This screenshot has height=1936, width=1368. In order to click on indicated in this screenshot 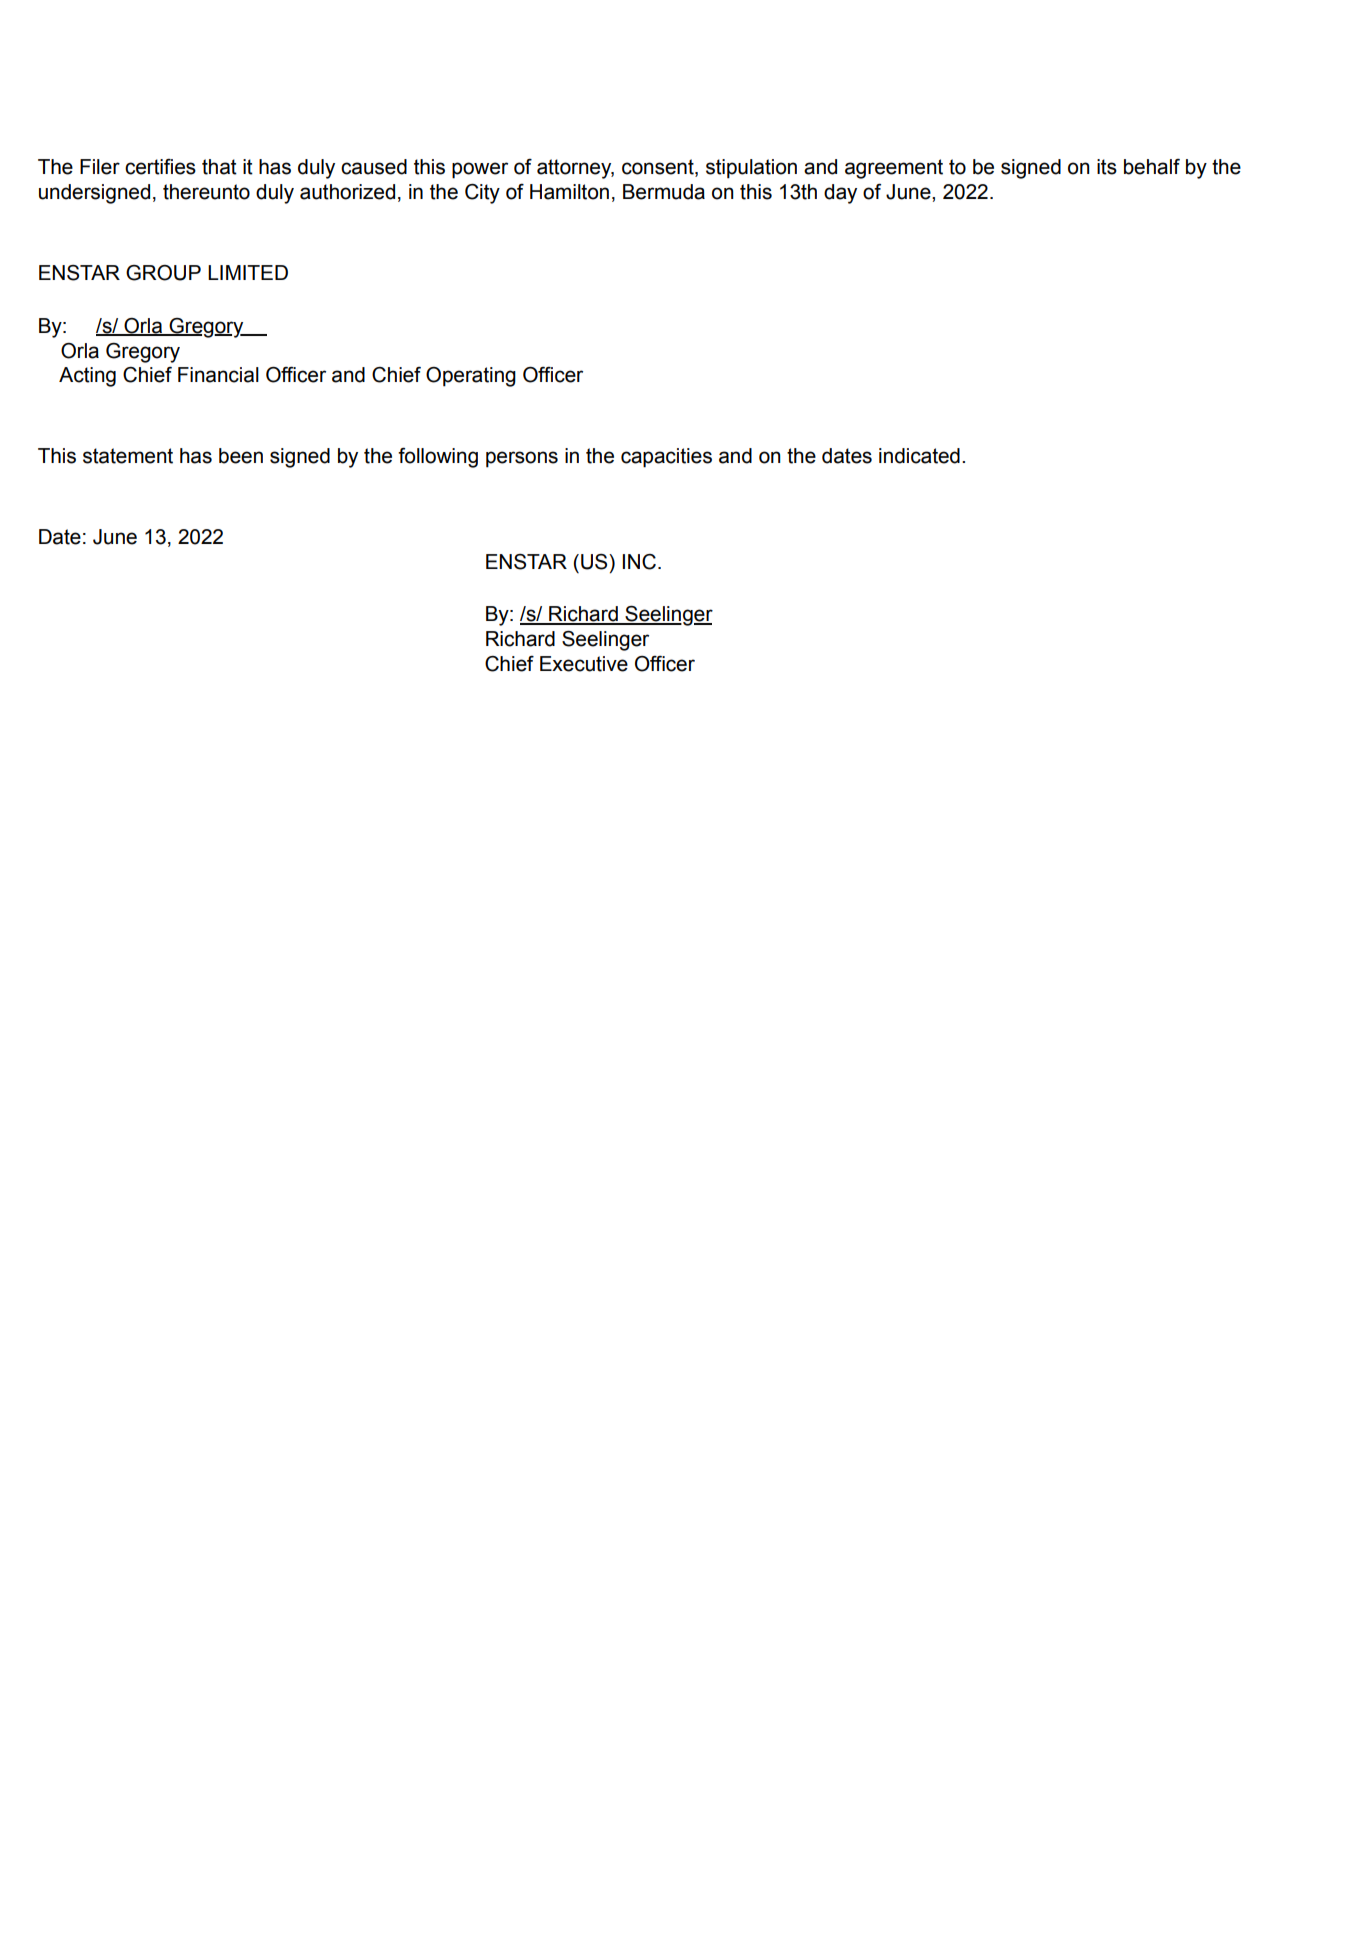, I will do `click(919, 456)`.
